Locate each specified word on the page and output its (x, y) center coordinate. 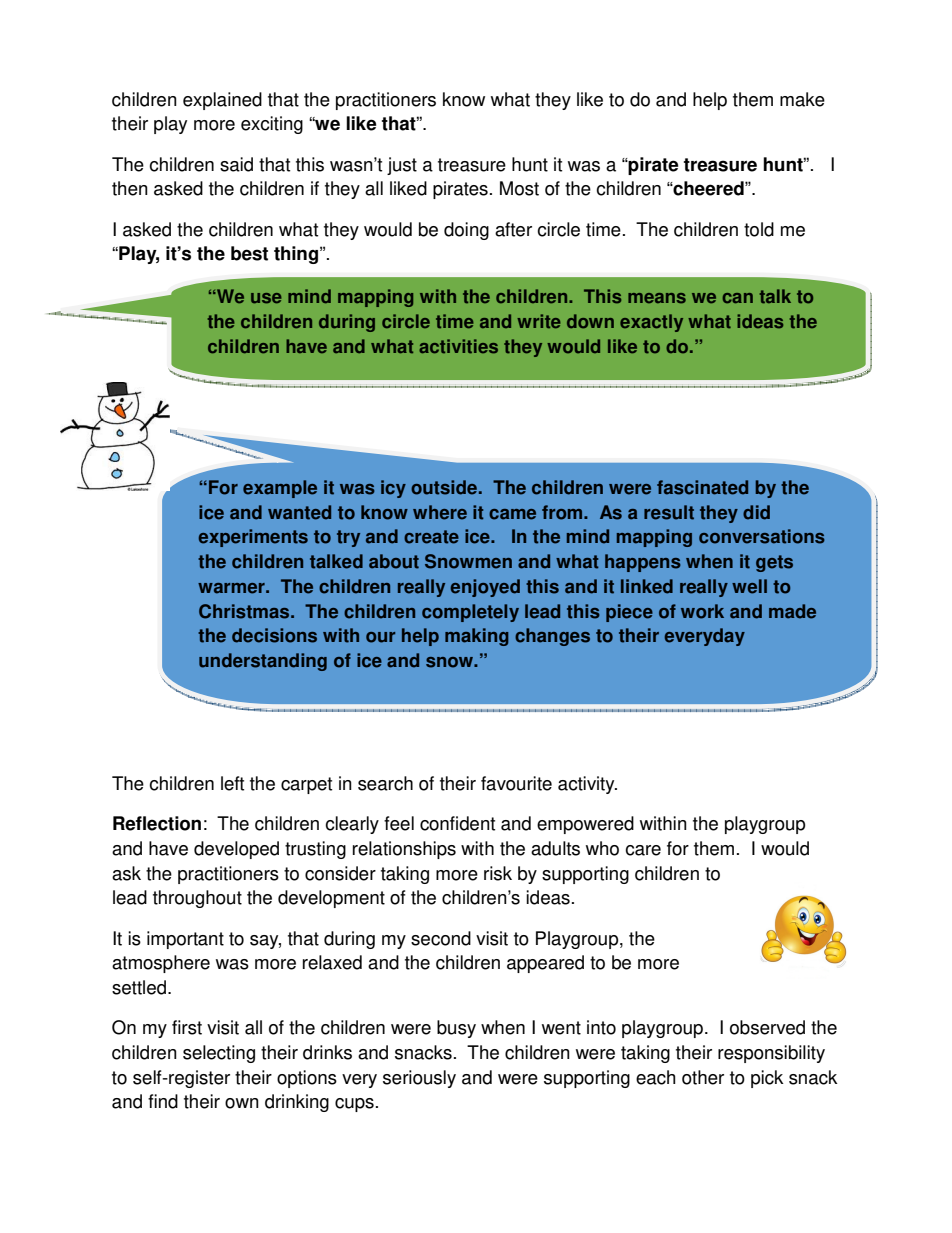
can (738, 298)
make (802, 99)
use (266, 298)
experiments (253, 538)
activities (458, 346)
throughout (197, 899)
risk (498, 873)
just (402, 166)
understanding (263, 662)
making (477, 637)
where (440, 512)
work (702, 611)
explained (222, 101)
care (643, 850)
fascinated (702, 487)
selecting (219, 1054)
